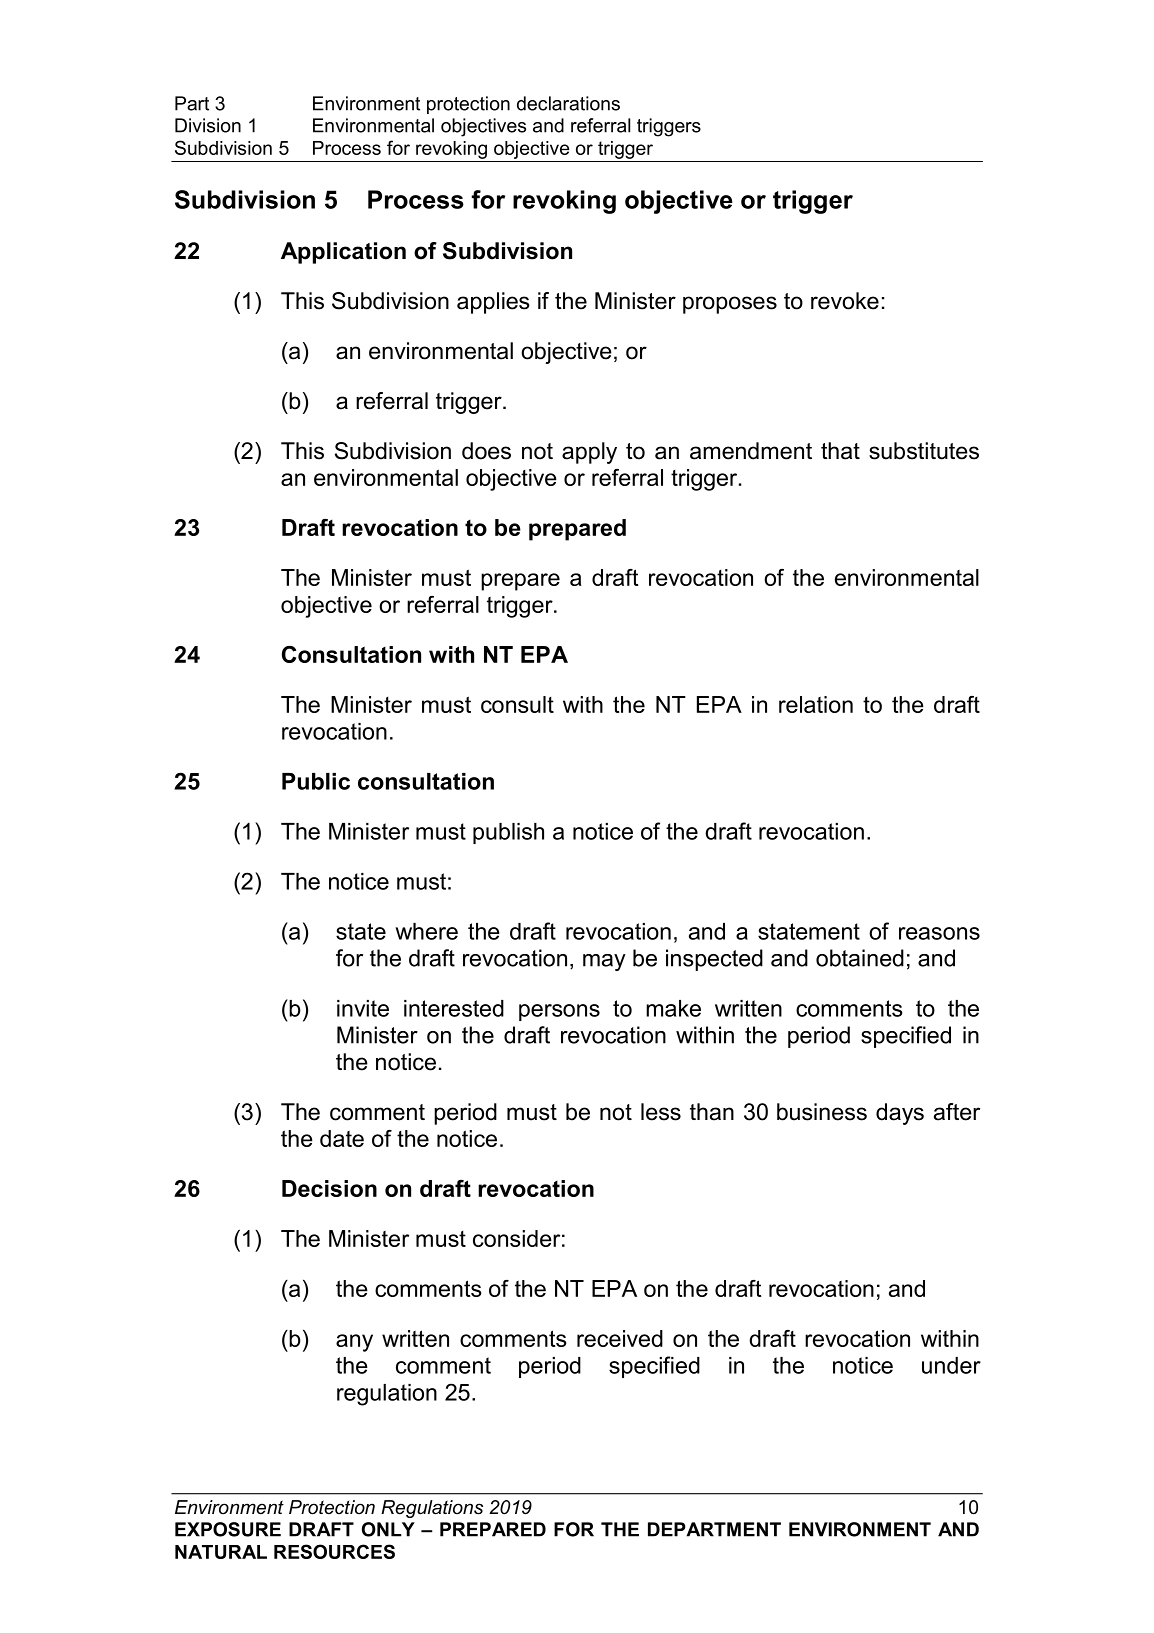  What do you see at coordinates (508, 833) in the page?
I see `publish` at bounding box center [508, 833].
